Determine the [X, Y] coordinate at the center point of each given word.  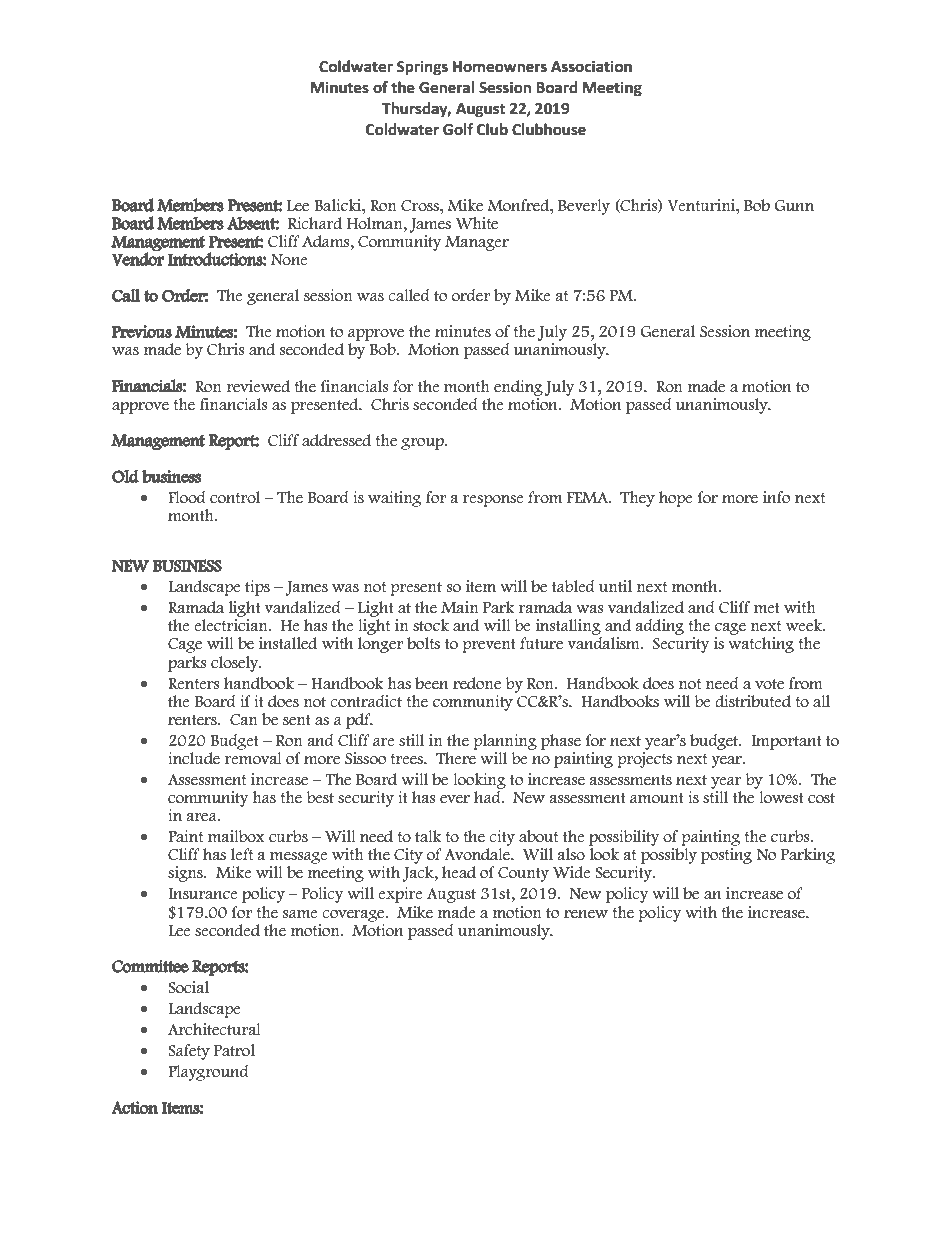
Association [591, 66]
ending [518, 388]
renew [586, 914]
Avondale [478, 854]
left [242, 854]
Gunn [794, 206]
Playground [208, 1073]
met [767, 608]
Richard [315, 223]
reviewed [258, 386]
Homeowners [500, 67]
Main [460, 607]
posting [726, 856]
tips [257, 588]
